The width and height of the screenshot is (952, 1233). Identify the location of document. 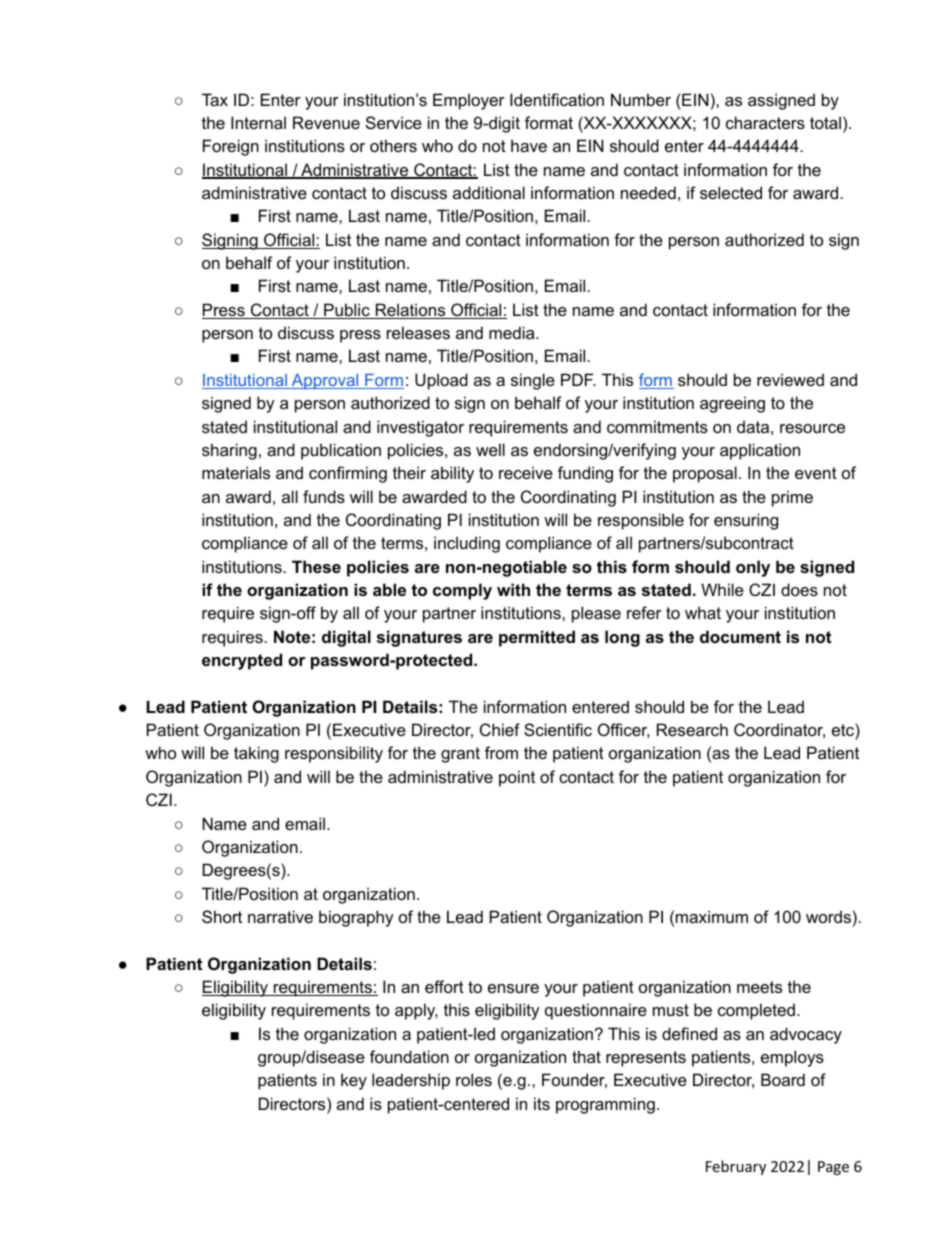
(740, 636).
